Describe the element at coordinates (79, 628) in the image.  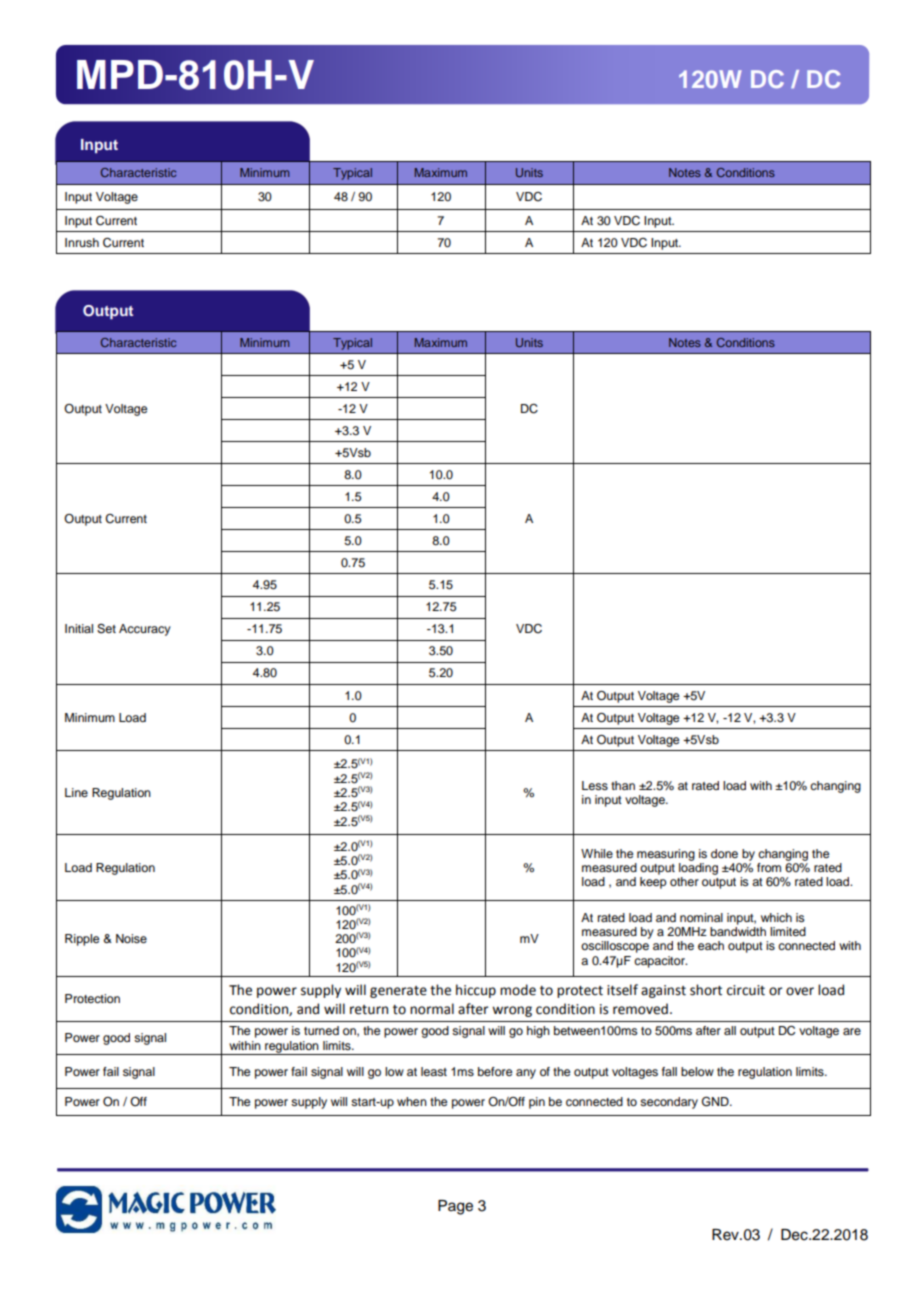
I see `Initial` at that location.
